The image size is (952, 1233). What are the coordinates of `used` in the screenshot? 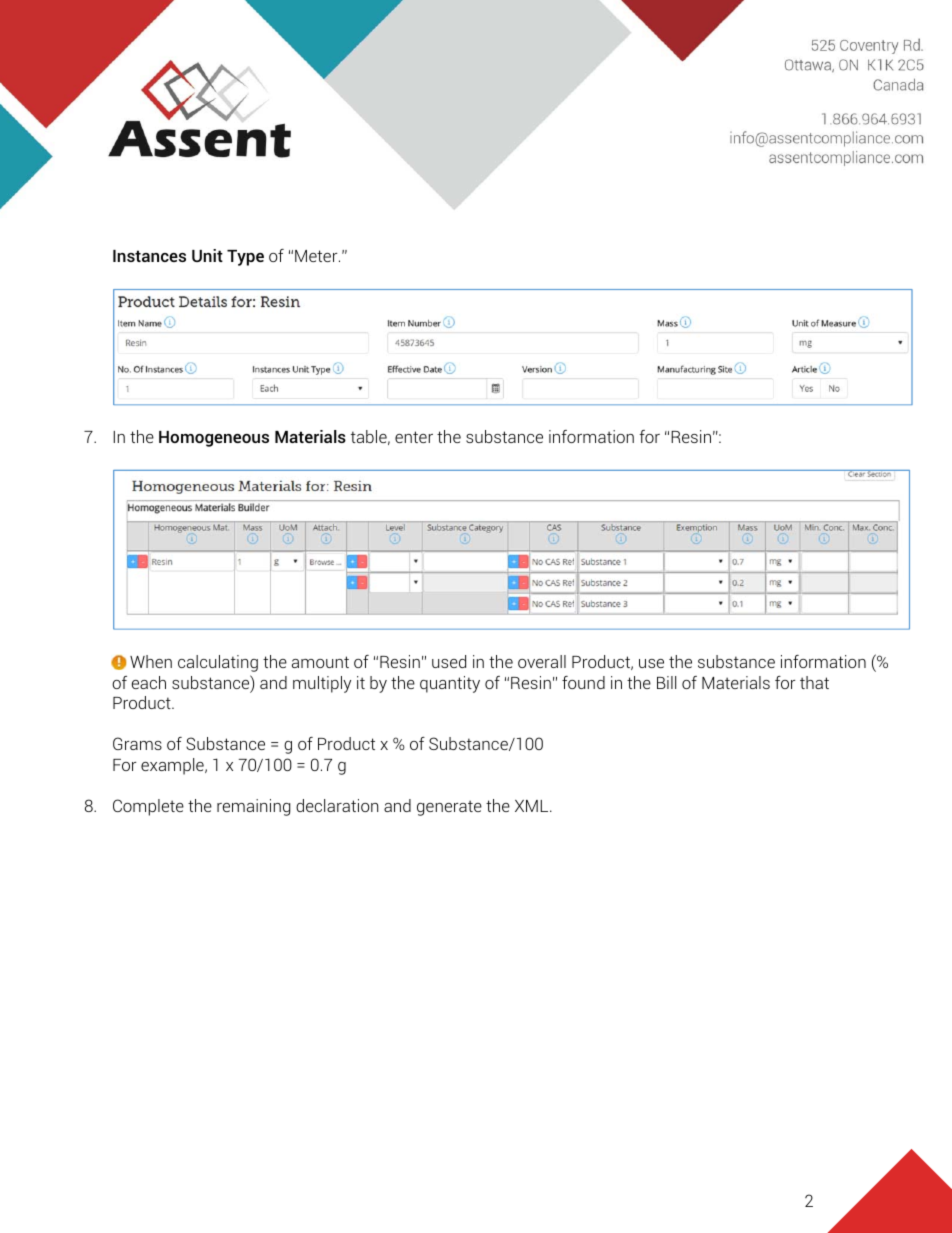 It's located at (449, 661).
